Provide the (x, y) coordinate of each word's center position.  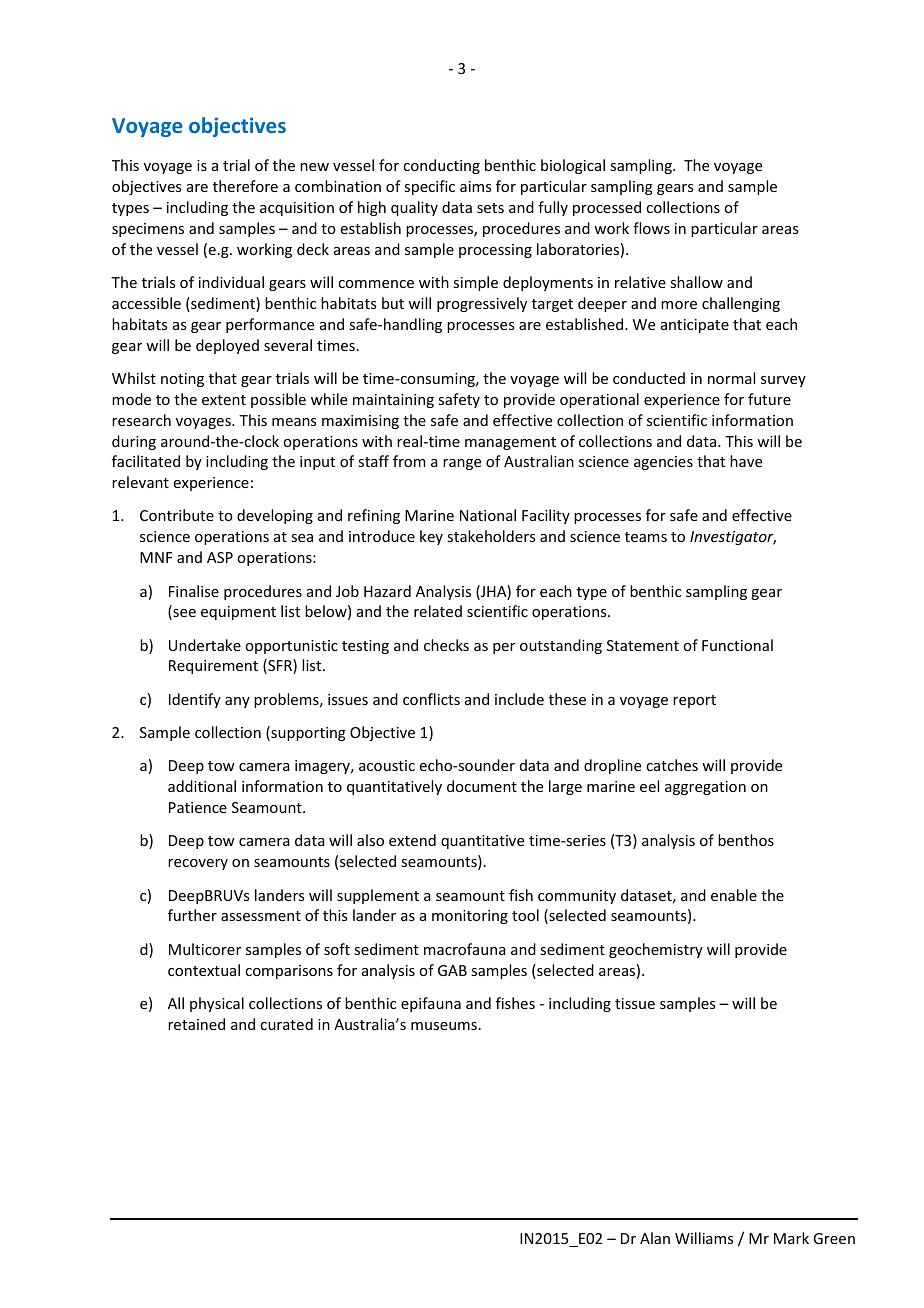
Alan (655, 1238)
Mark (791, 1238)
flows (651, 228)
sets (490, 208)
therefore (245, 186)
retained (196, 1024)
